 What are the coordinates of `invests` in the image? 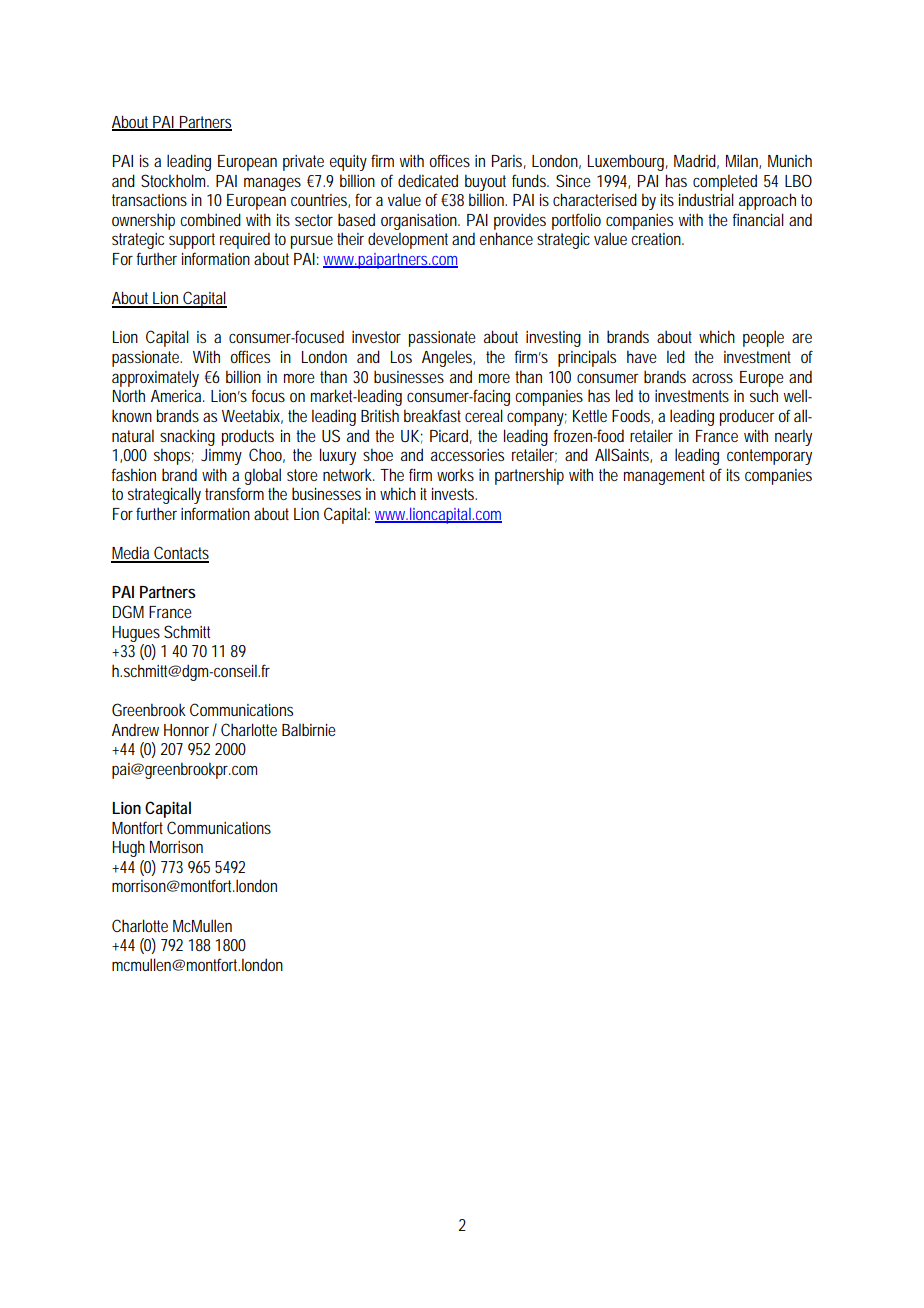 It's located at (454, 494).
